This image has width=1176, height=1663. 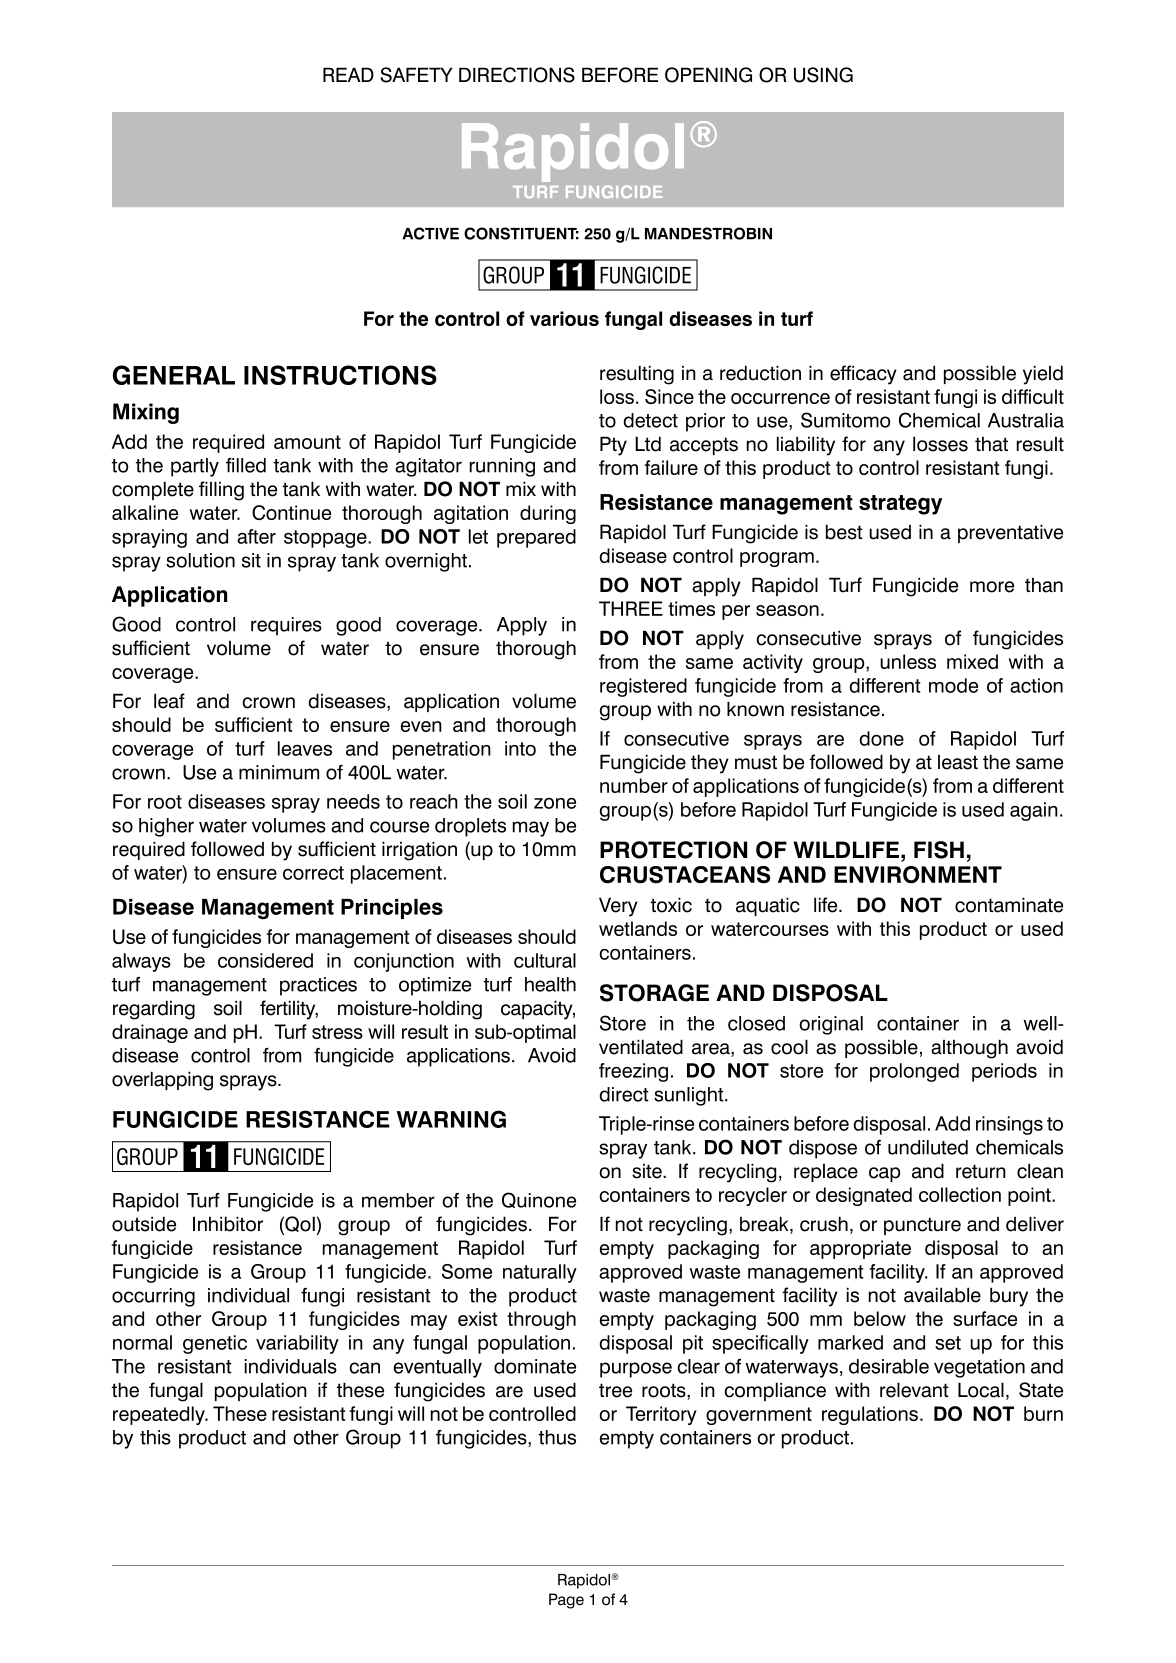 I want to click on USING, so click(x=823, y=75).
